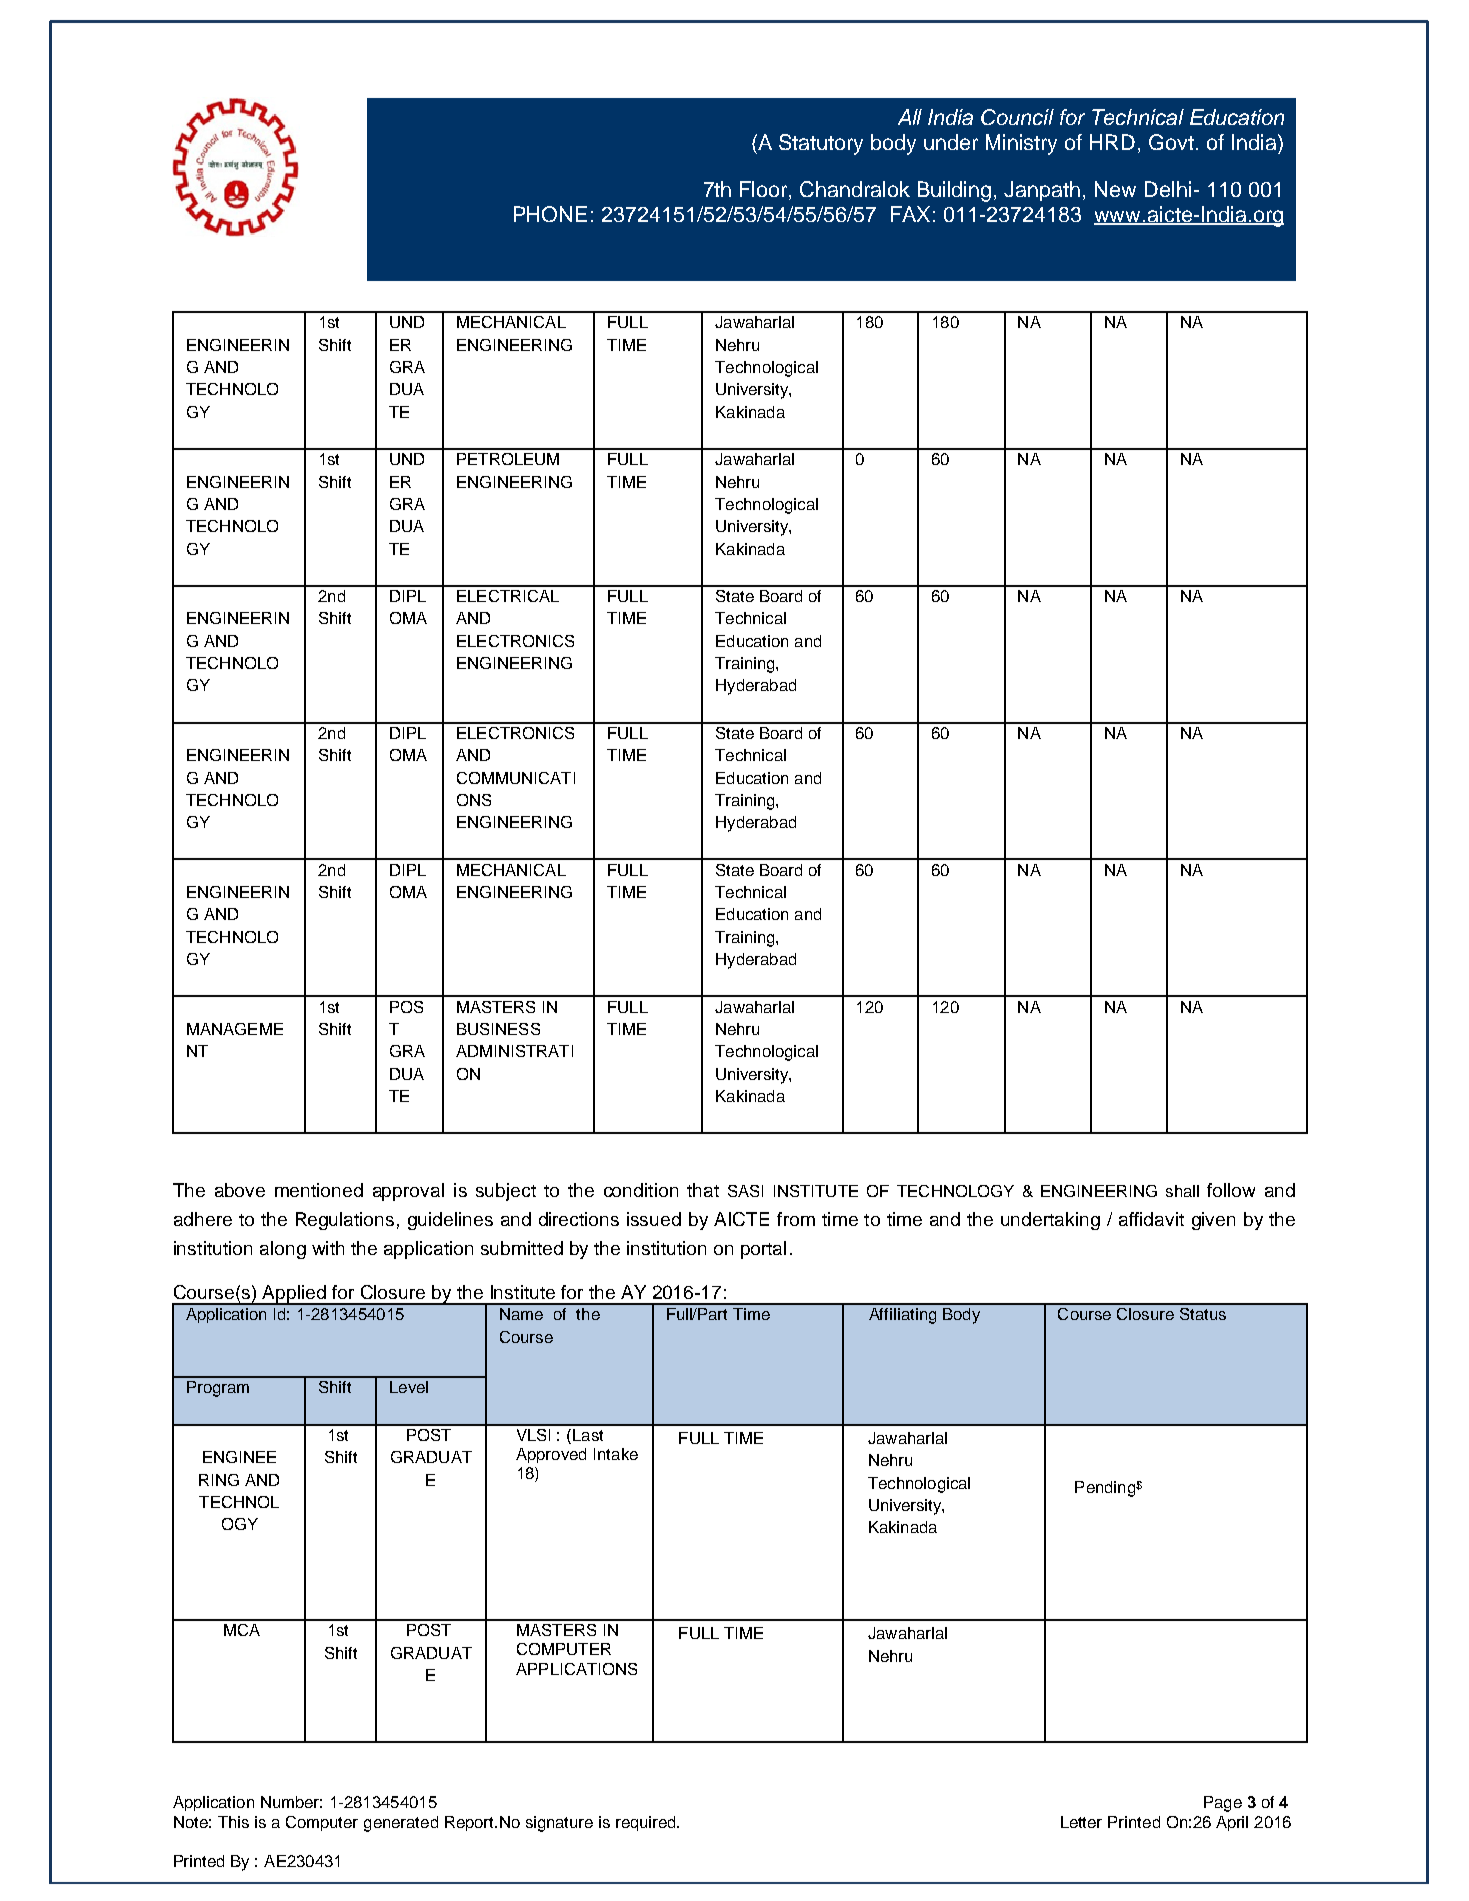 The width and height of the image is (1469, 1901). What do you see at coordinates (550, 214) in the image?
I see `PHONE` at bounding box center [550, 214].
